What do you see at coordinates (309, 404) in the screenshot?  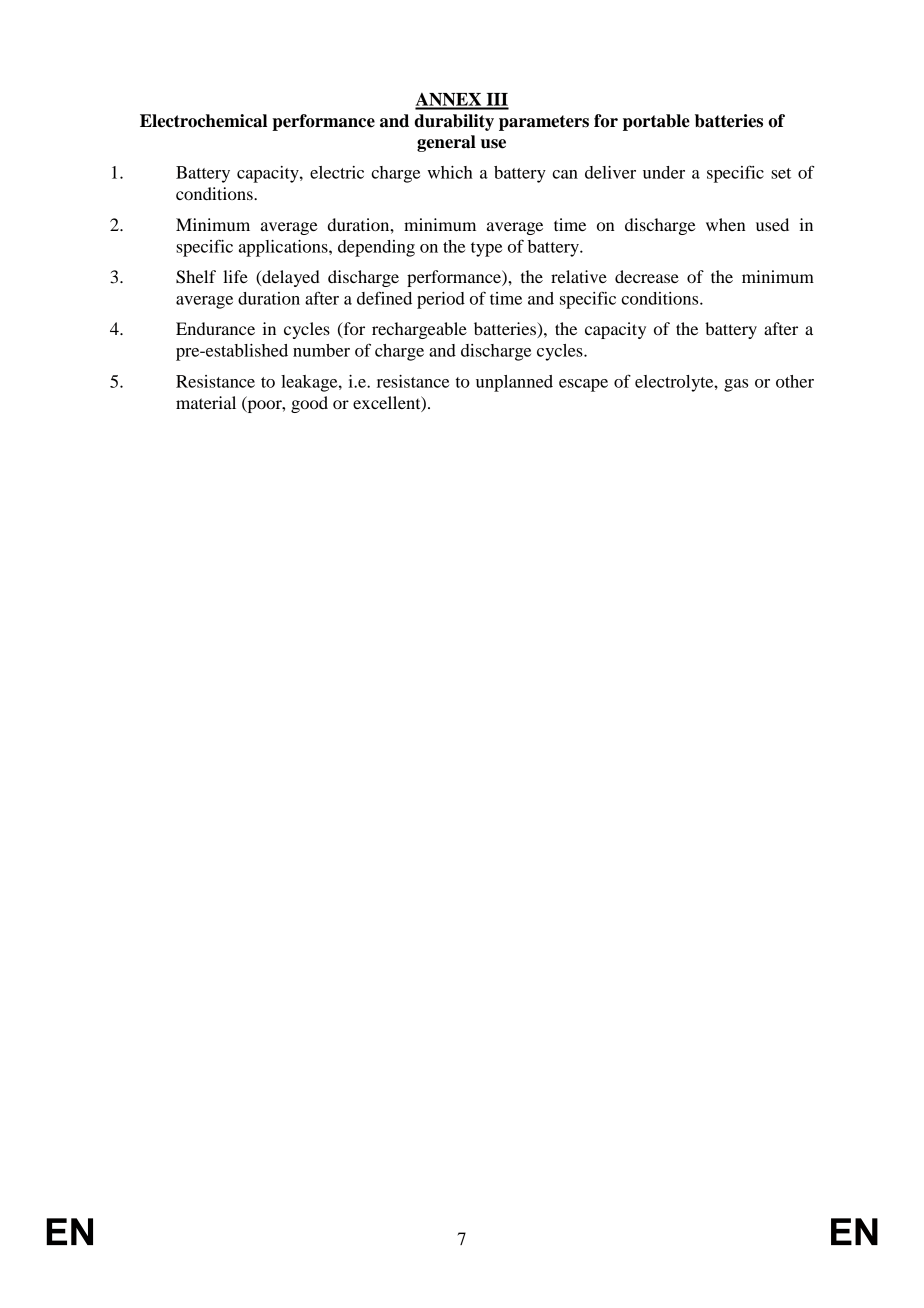 I see `good` at bounding box center [309, 404].
